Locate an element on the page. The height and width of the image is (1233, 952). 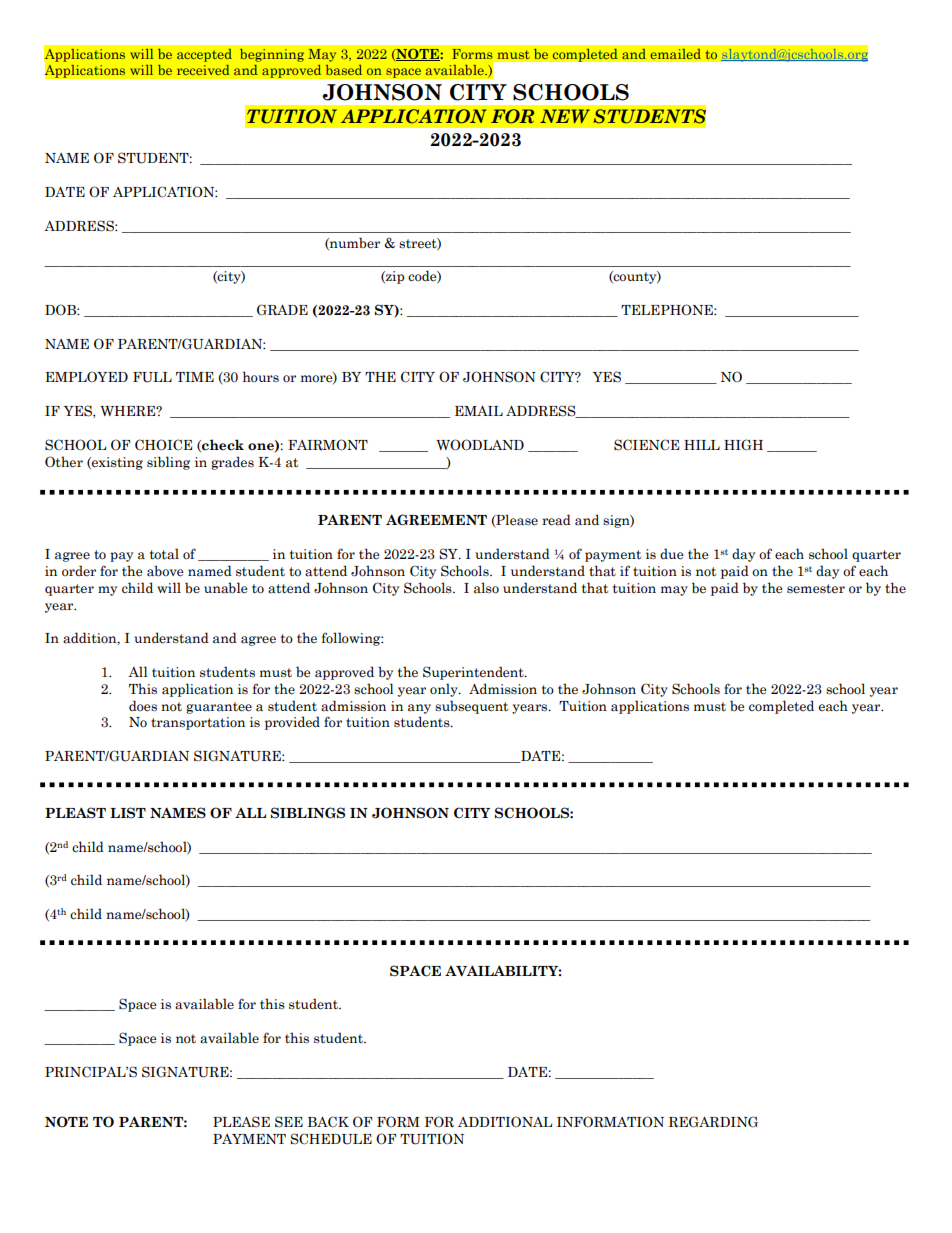
SEE is located at coordinates (289, 1122).
